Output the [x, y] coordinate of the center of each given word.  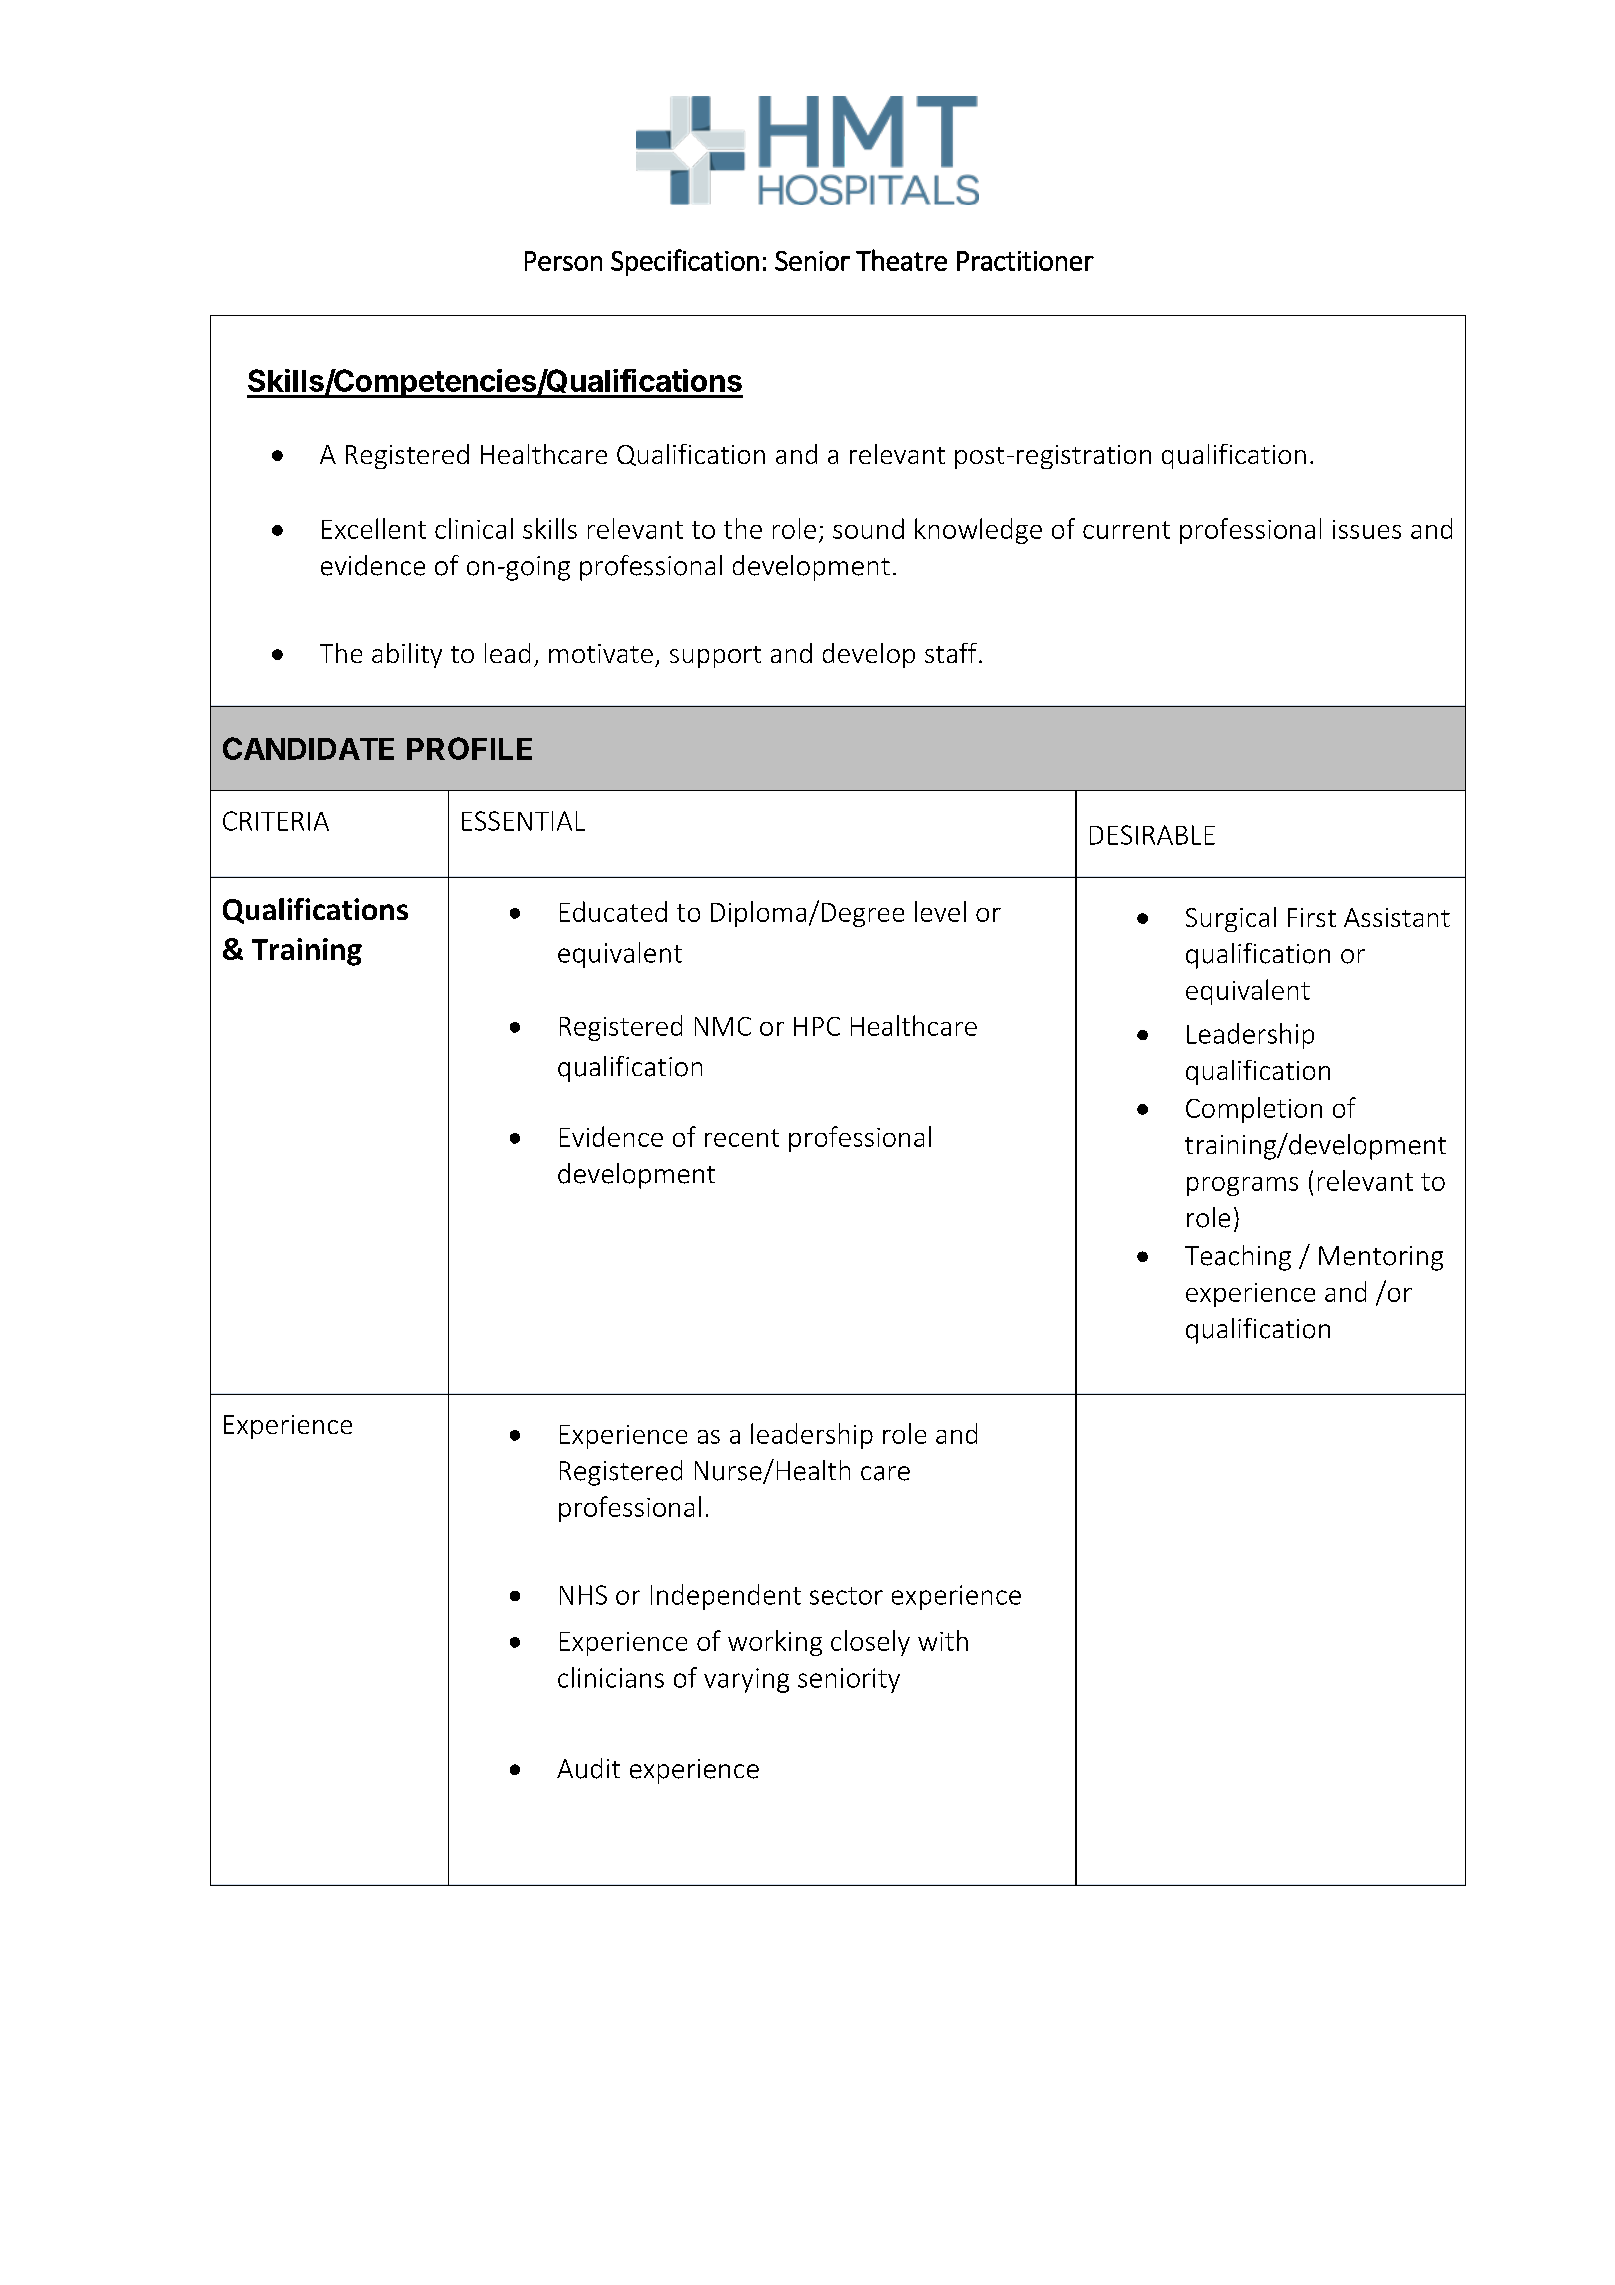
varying [746, 1680]
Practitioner [1025, 261]
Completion [1254, 1110]
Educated [613, 911]
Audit [588, 1768]
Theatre [901, 260]
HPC [817, 1026]
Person [563, 261]
